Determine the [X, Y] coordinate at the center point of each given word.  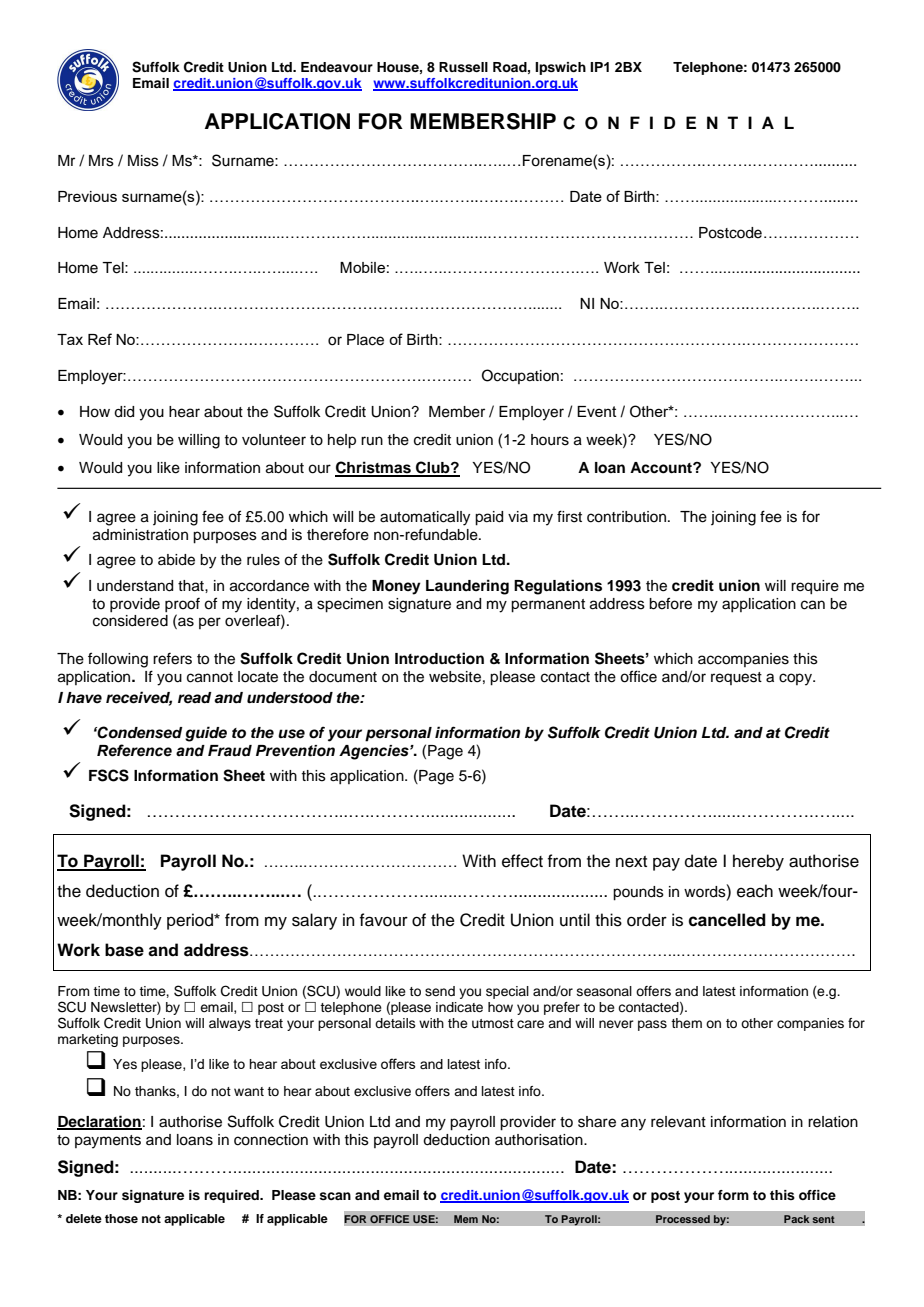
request [736, 678]
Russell [463, 67]
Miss [143, 161]
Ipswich [560, 68]
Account [662, 468]
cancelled [727, 920]
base [124, 950]
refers [172, 659]
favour [384, 920]
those [121, 1218]
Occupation [520, 376]
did [124, 412]
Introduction [439, 658]
